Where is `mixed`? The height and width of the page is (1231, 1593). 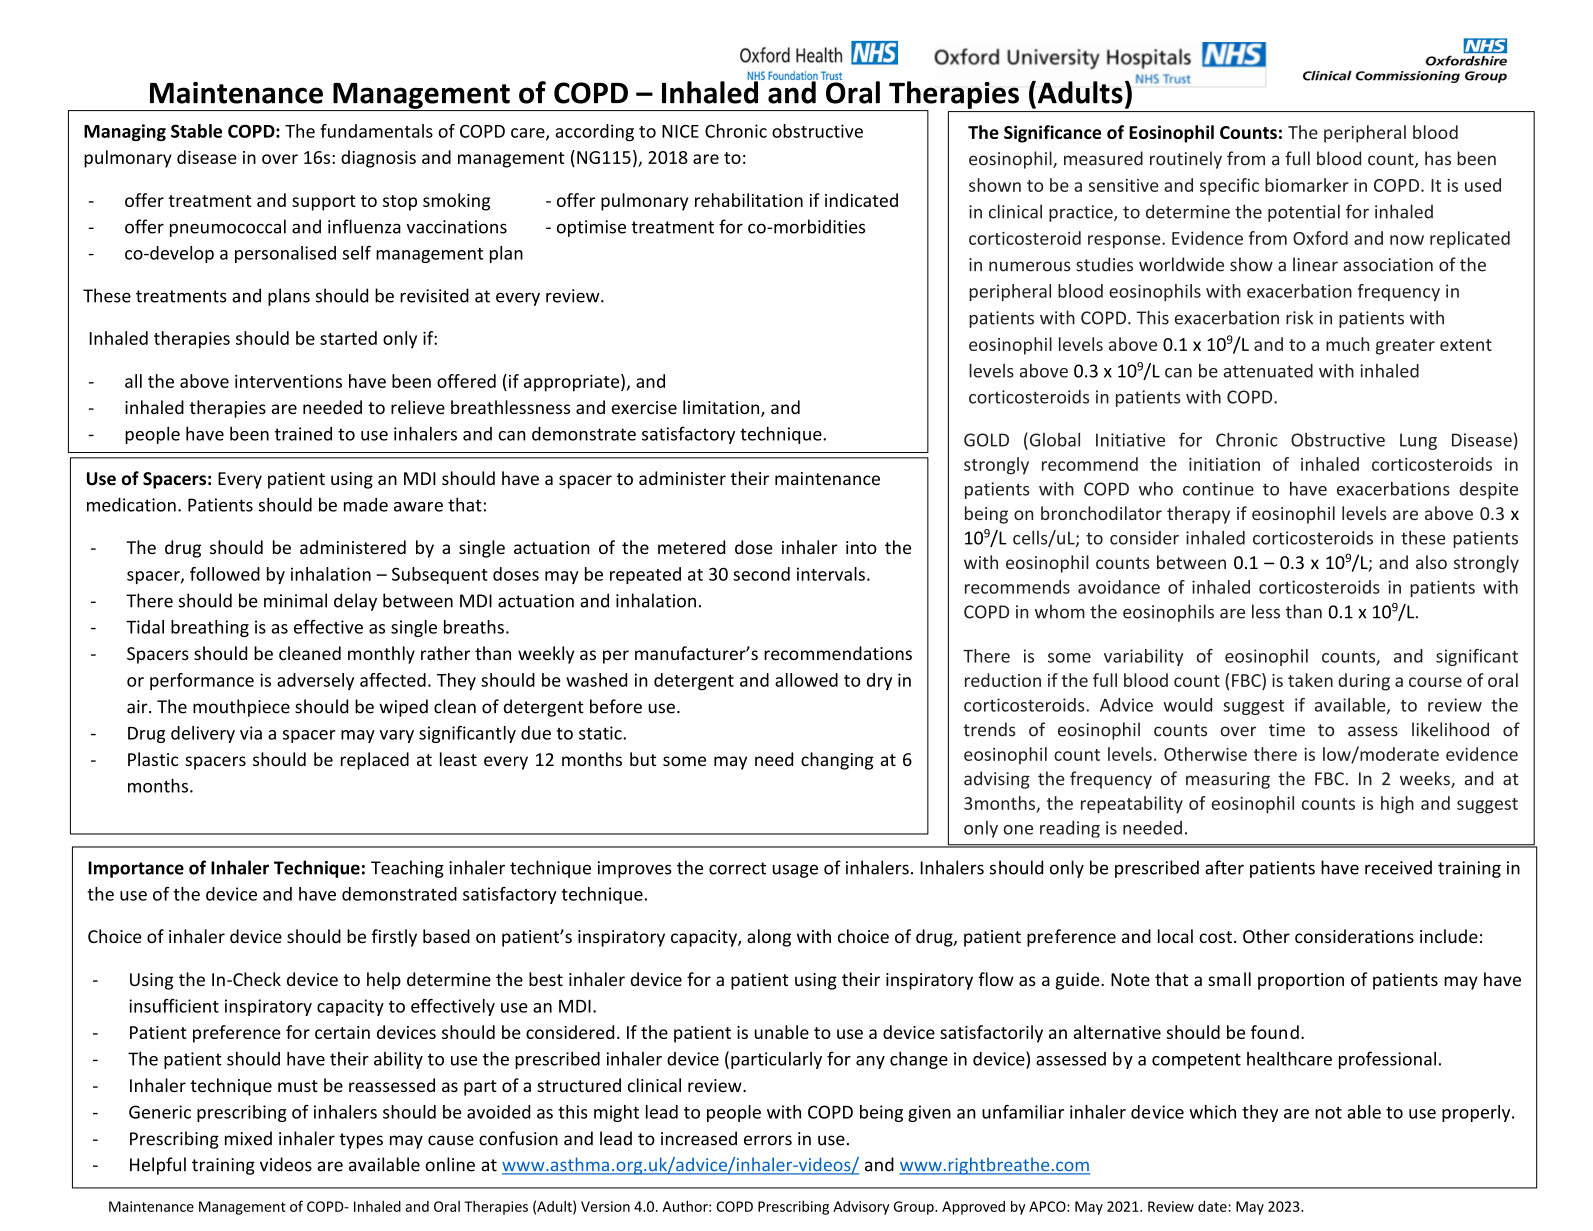
mixed is located at coordinates (248, 1138).
